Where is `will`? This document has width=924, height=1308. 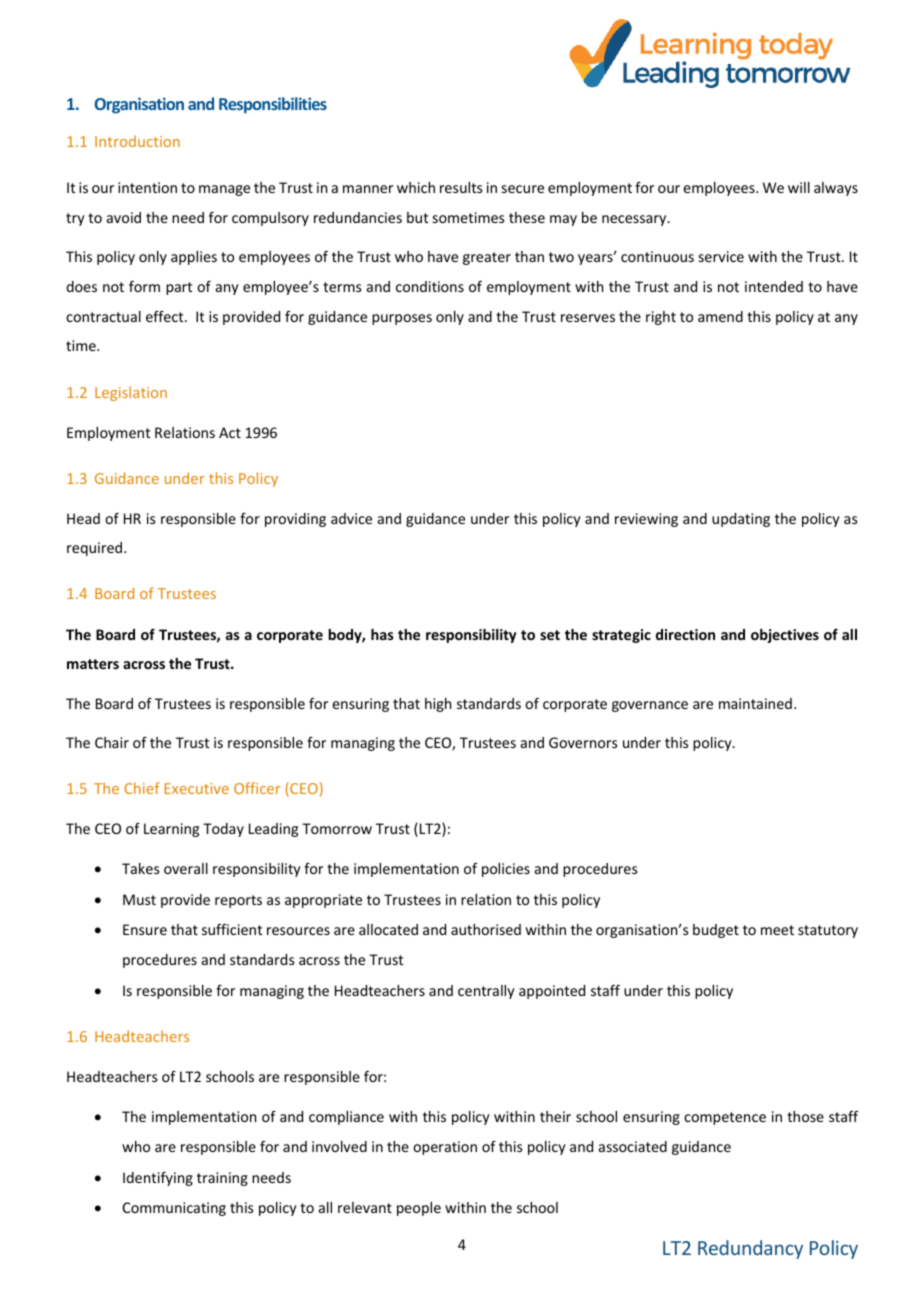
will is located at coordinates (799, 187).
